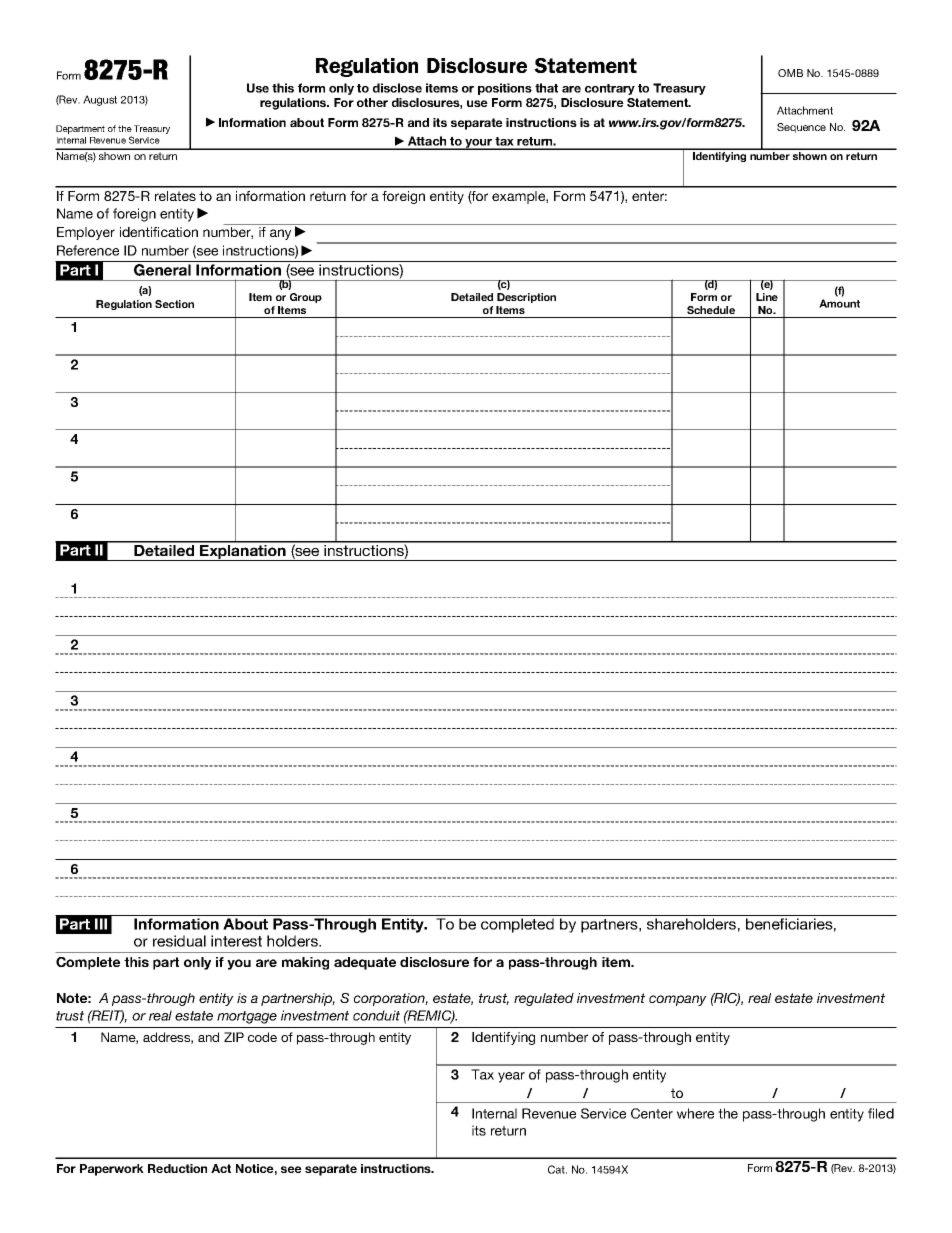 Image resolution: width=952 pixels, height=1233 pixels. I want to click on year, so click(511, 1077).
